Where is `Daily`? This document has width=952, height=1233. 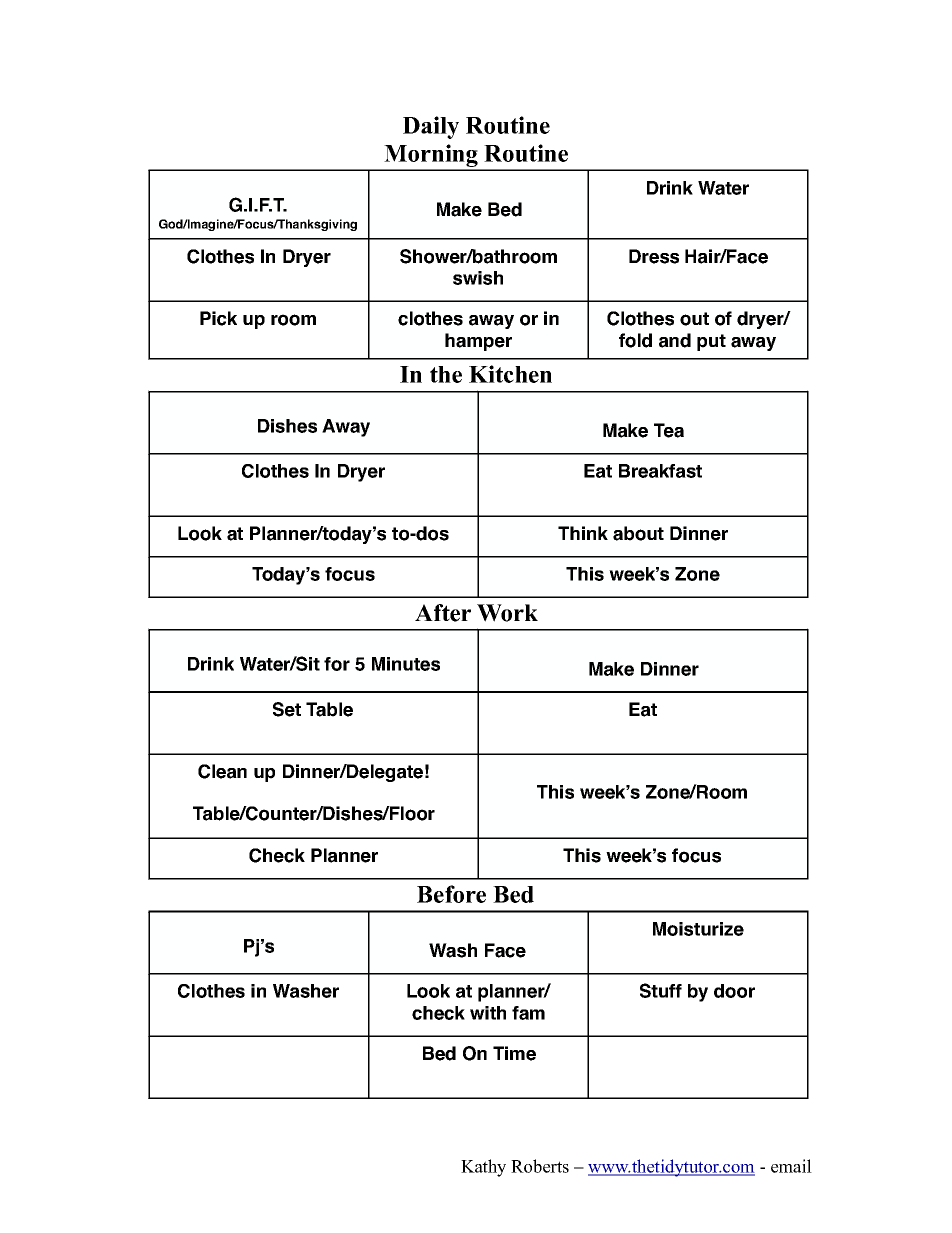 Daily is located at coordinates (431, 127).
